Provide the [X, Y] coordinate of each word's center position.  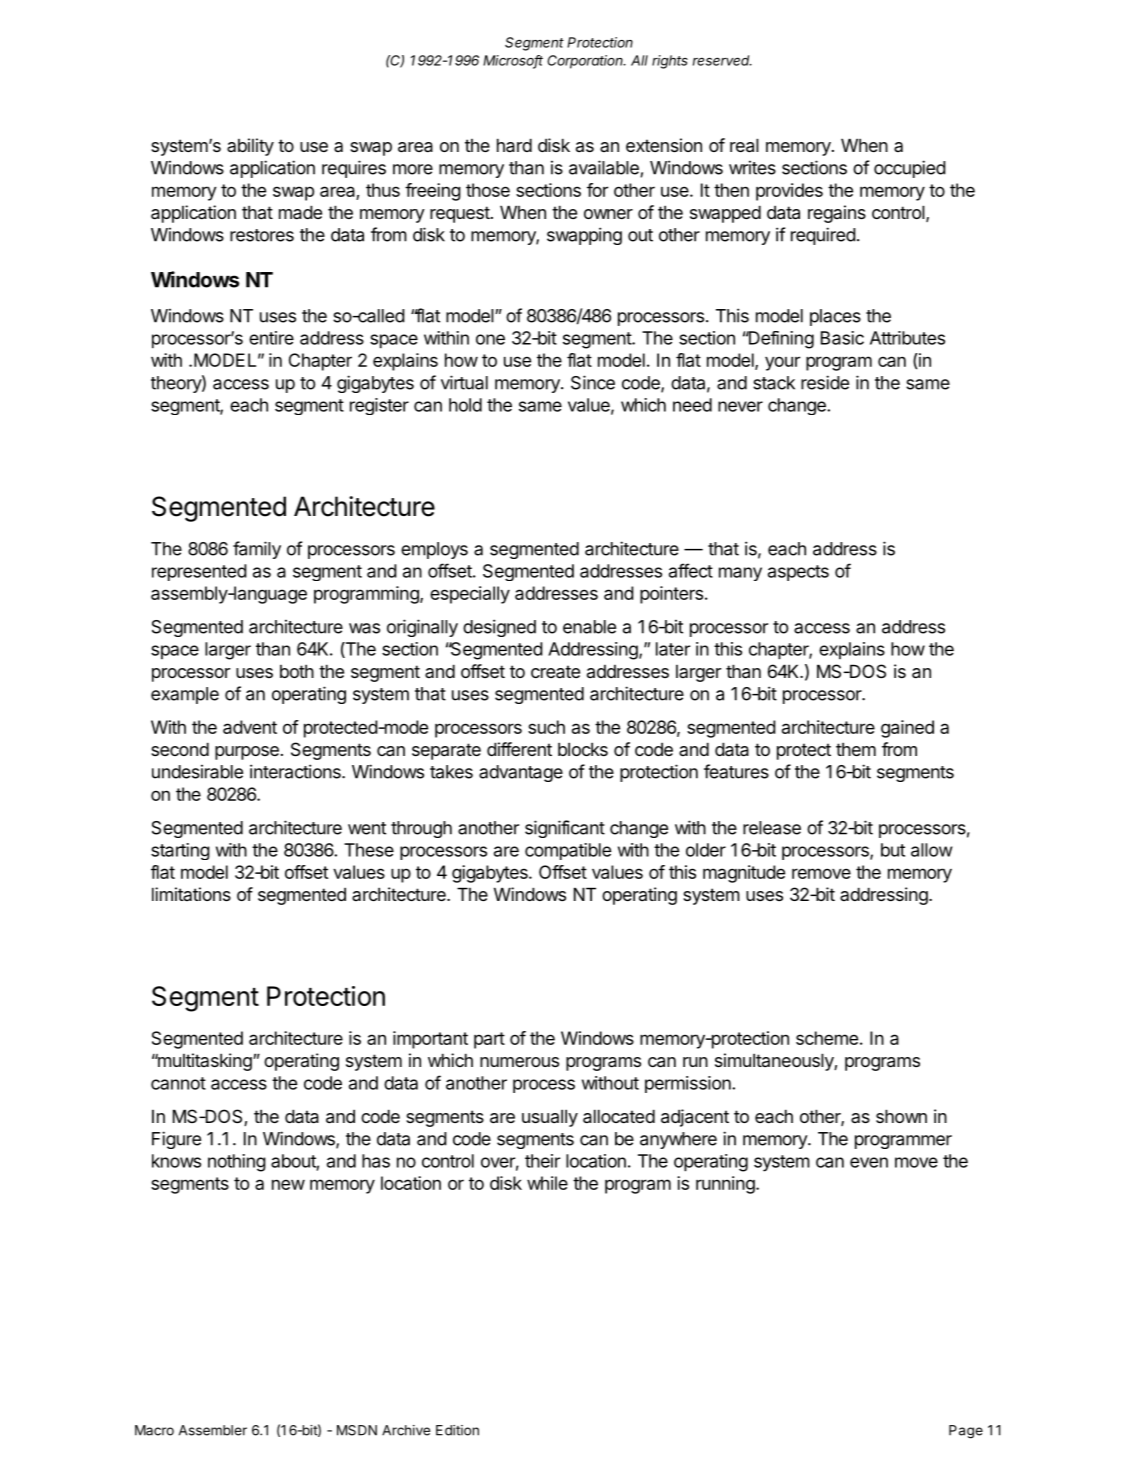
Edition [457, 1430]
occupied [910, 169]
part [489, 1040]
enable [589, 627]
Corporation [586, 62]
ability [250, 147]
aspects [798, 573]
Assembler [213, 1430]
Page [966, 1432]
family [257, 550]
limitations [191, 894]
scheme [827, 1038]
